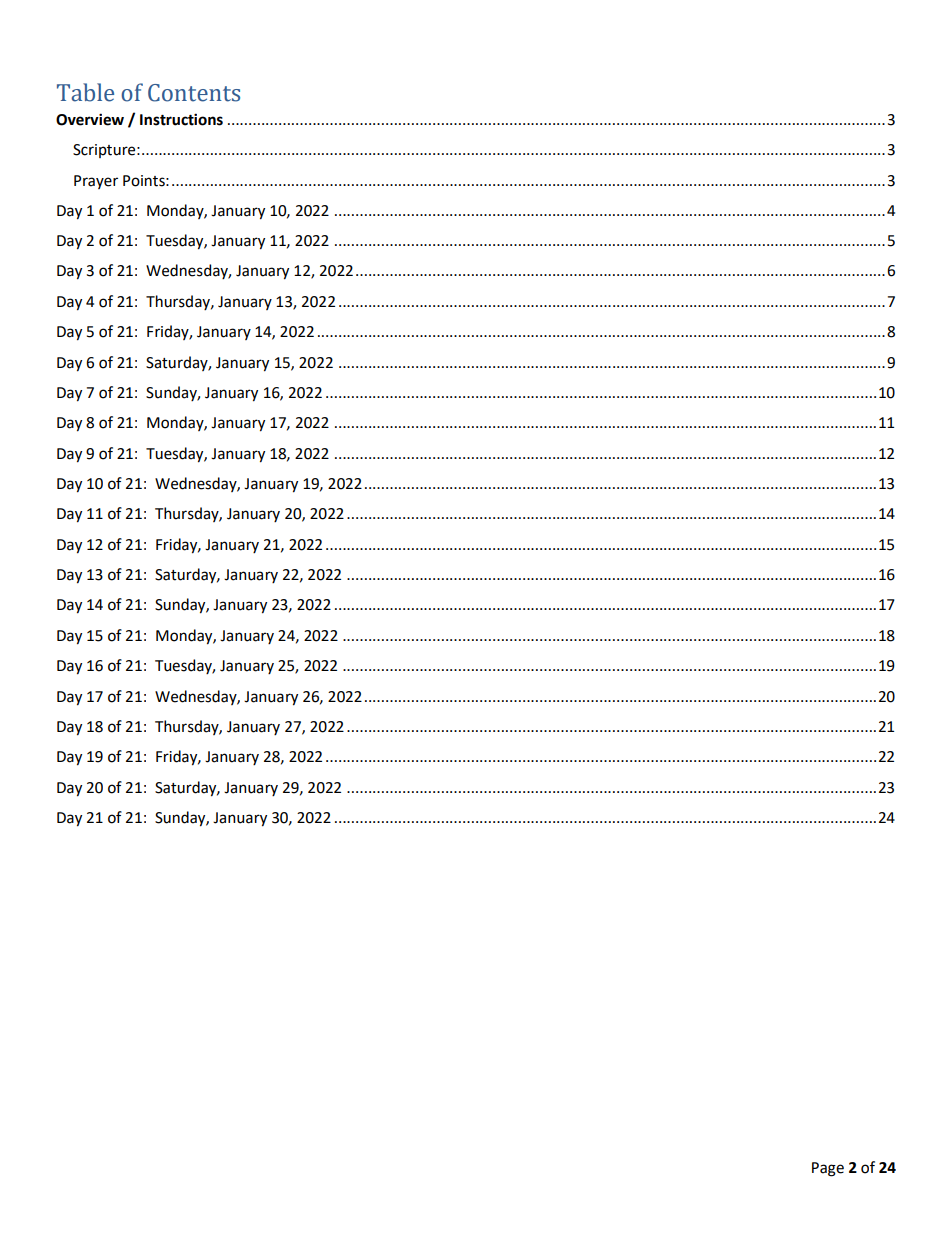 Image resolution: width=952 pixels, height=1233 pixels. What do you see at coordinates (194, 93) in the page?
I see `Contents` at bounding box center [194, 93].
